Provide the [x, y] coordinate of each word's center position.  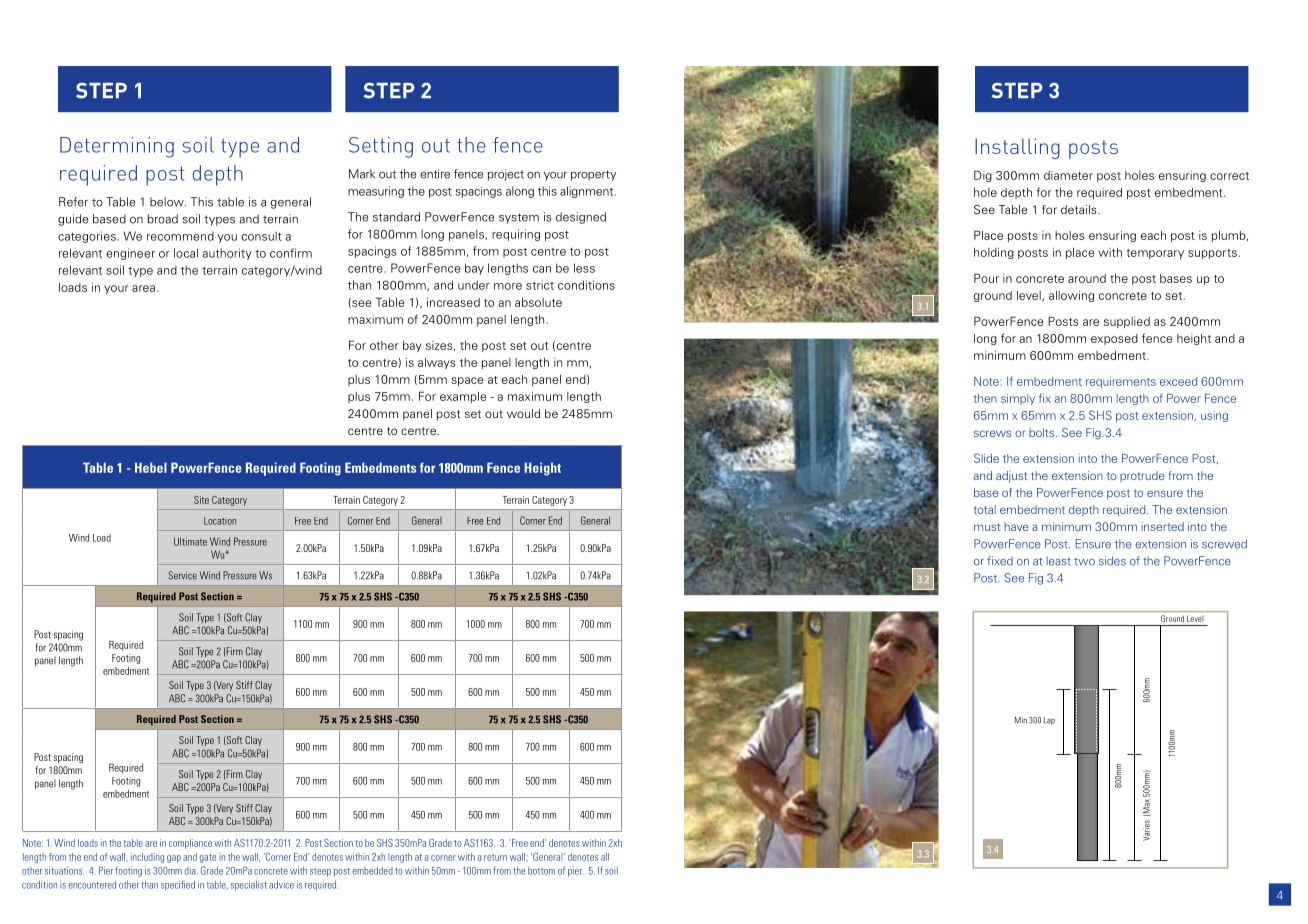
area [143, 288]
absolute [538, 302]
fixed [1000, 561]
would [523, 413]
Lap [1049, 721]
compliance [190, 844]
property [593, 175]
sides [1112, 561]
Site [201, 500]
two [1084, 562]
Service [182, 575]
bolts [1043, 432]
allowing [1071, 296]
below [168, 202]
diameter [1068, 175]
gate [207, 858]
